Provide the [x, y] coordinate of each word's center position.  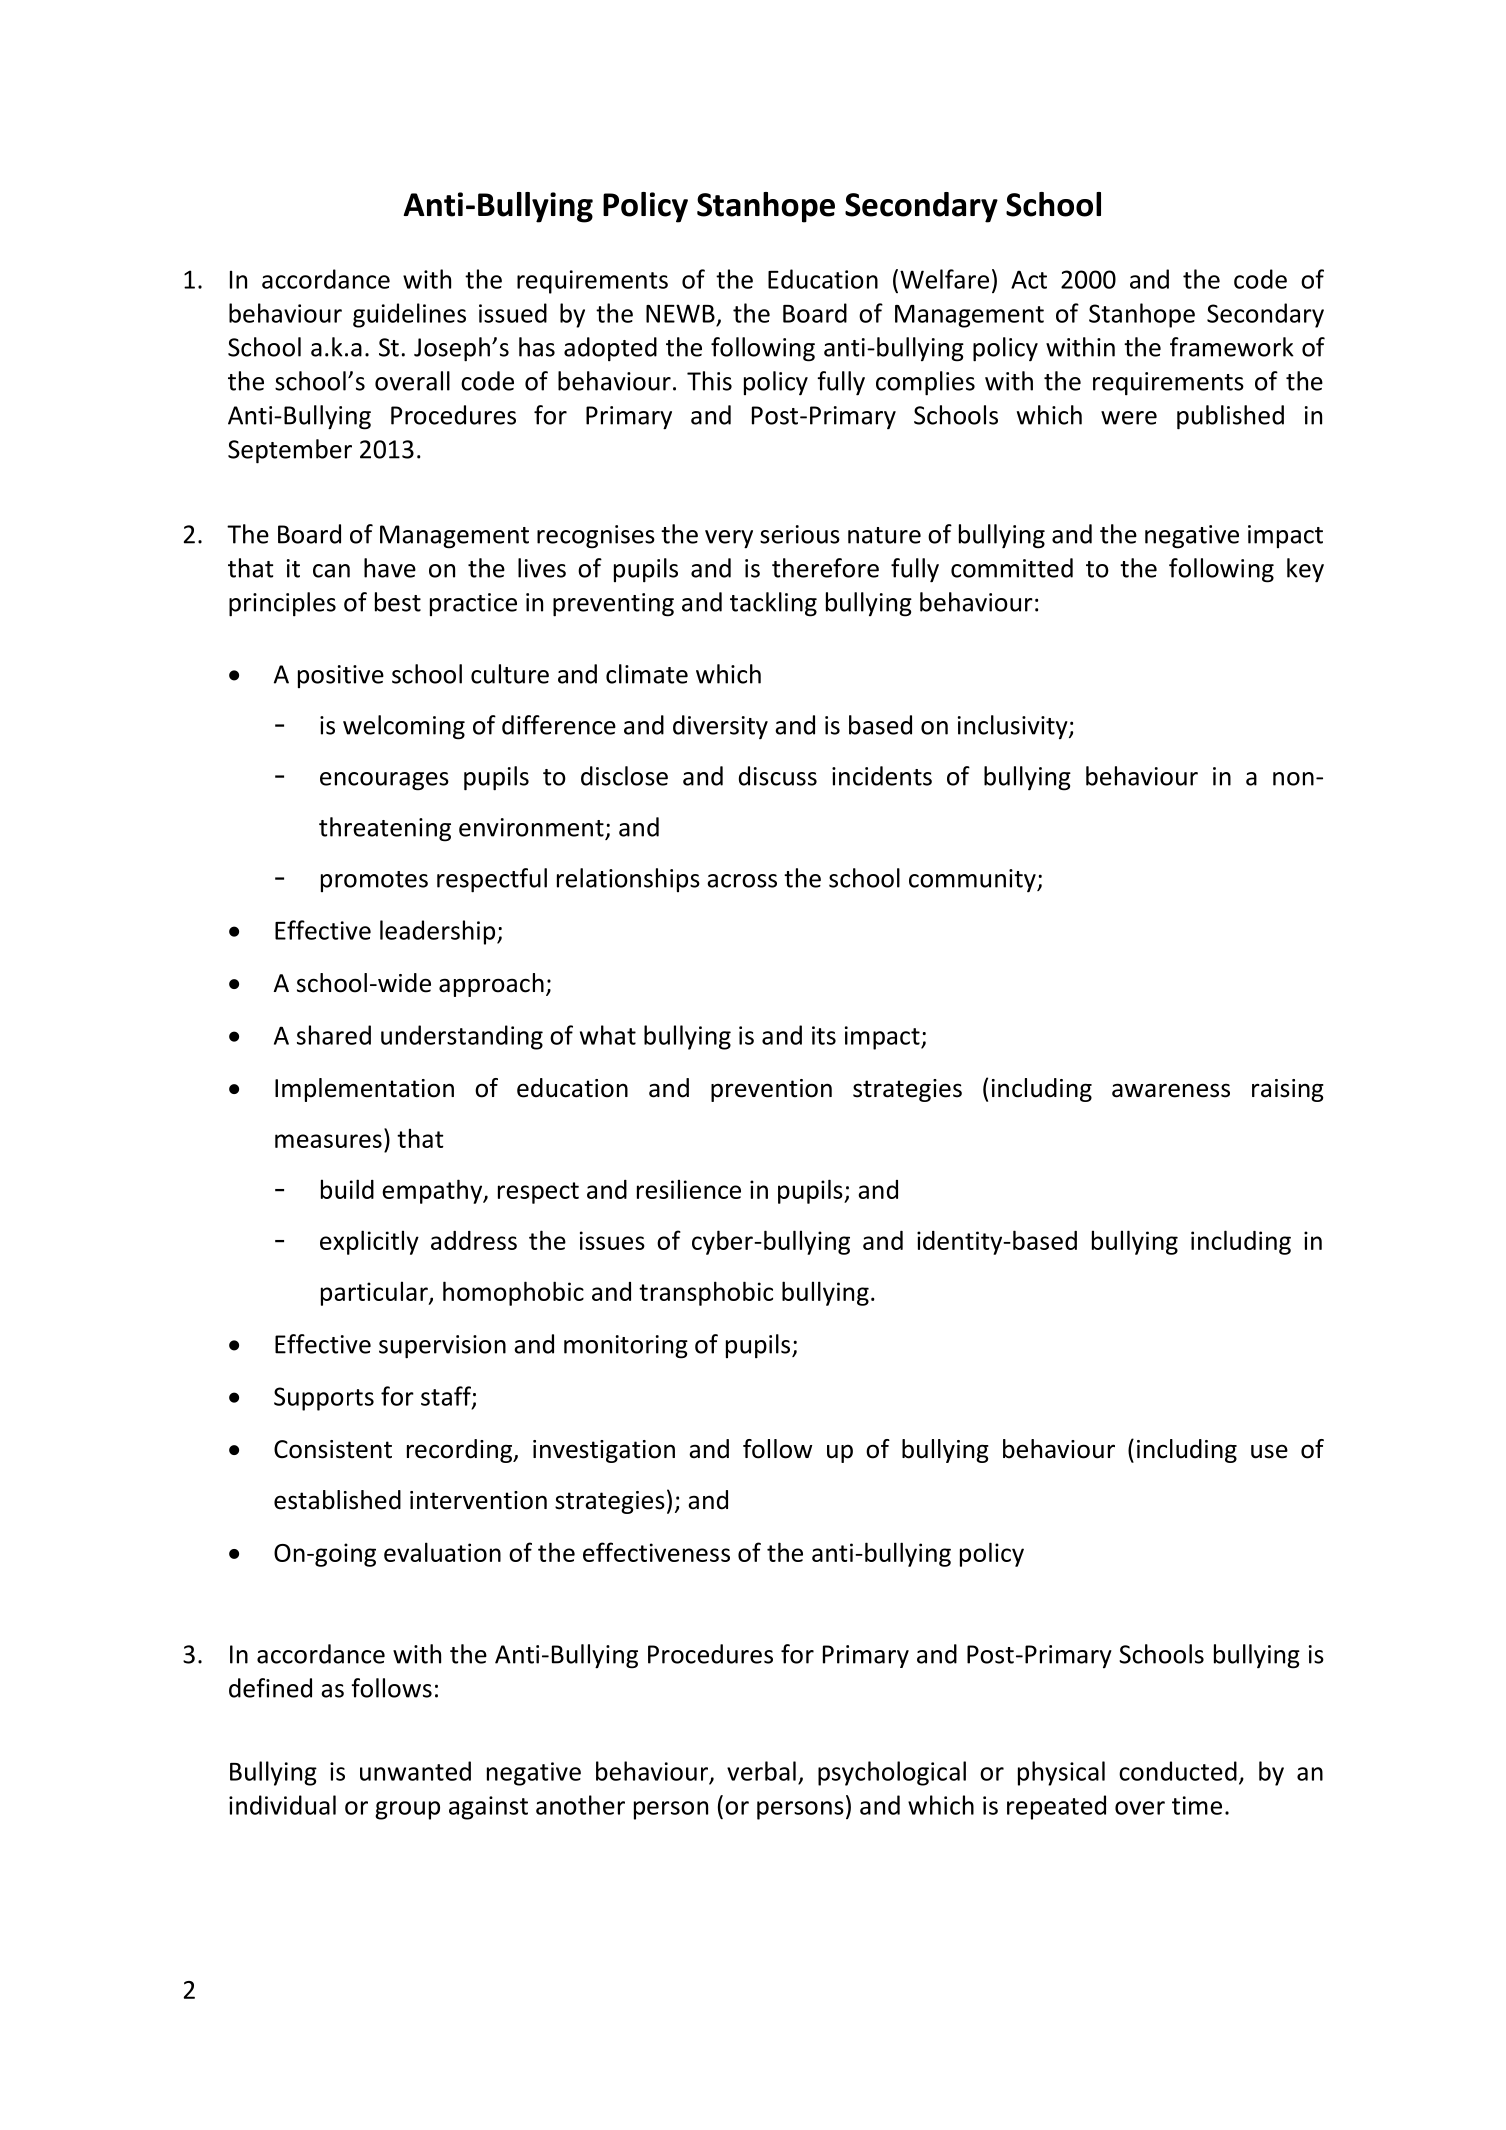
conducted [1178, 1771]
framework [1232, 347]
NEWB [680, 313]
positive [341, 676]
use [1269, 1451]
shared [334, 1035]
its [824, 1035]
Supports [324, 1399]
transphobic [706, 1293]
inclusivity [1014, 727]
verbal [761, 1771]
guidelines [409, 315]
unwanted [415, 1771]
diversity [720, 727]
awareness [1171, 1090]
